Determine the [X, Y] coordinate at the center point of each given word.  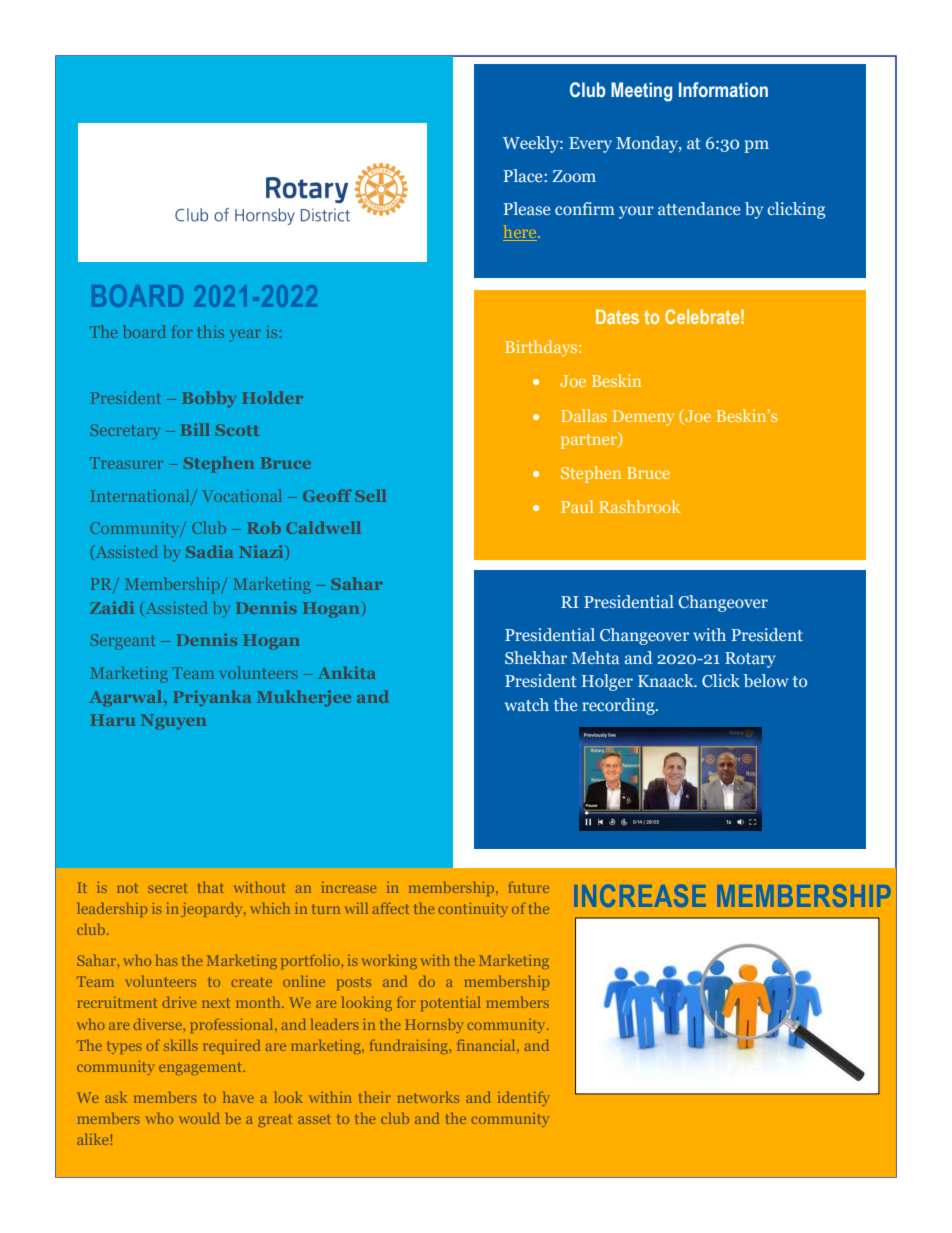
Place [524, 175]
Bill [195, 429]
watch [527, 704]
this [211, 331]
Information [723, 90]
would [200, 1118]
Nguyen [173, 722]
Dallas [584, 415]
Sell [370, 495]
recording [619, 706]
